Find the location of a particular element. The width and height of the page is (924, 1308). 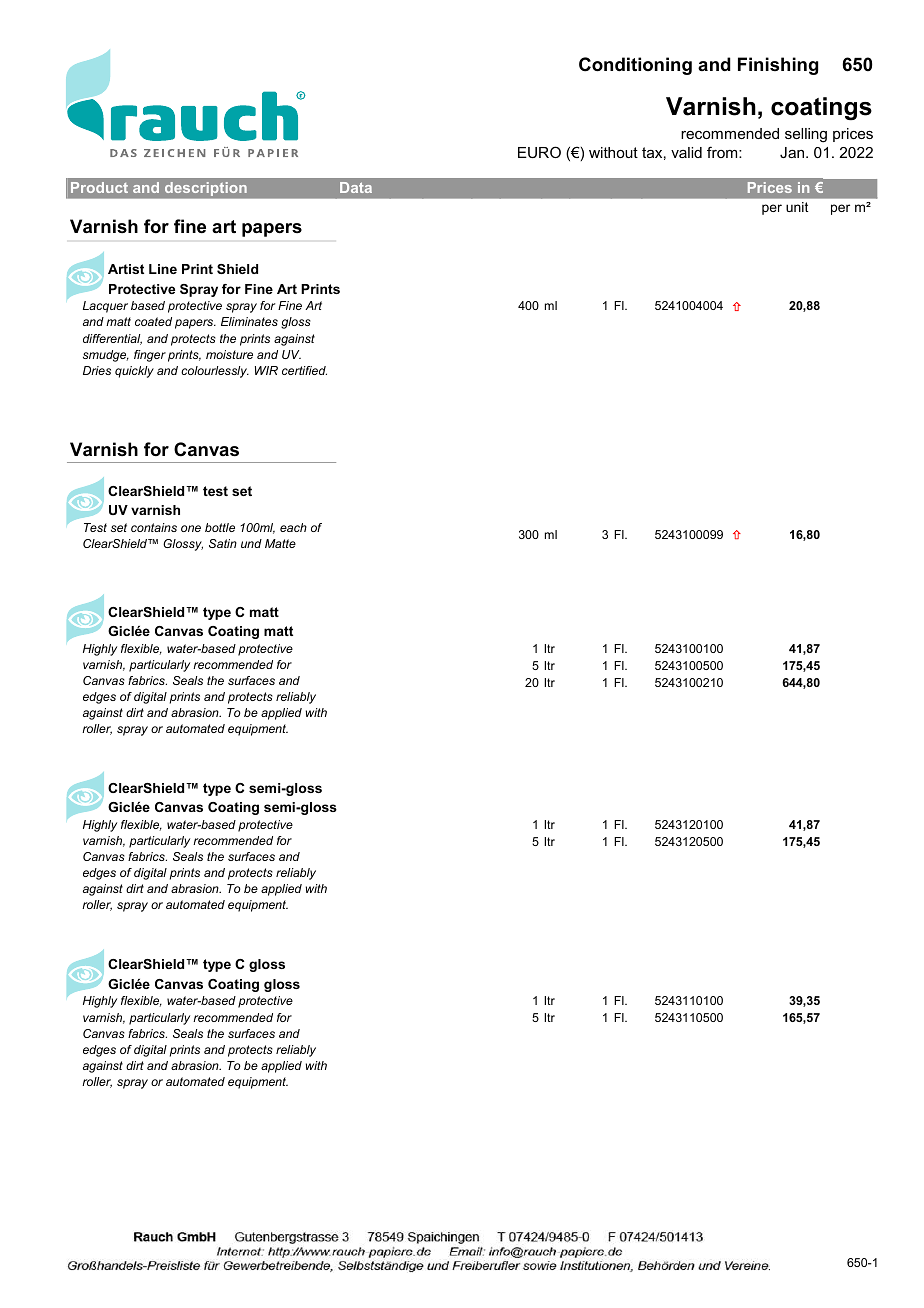

each is located at coordinates (293, 527).
